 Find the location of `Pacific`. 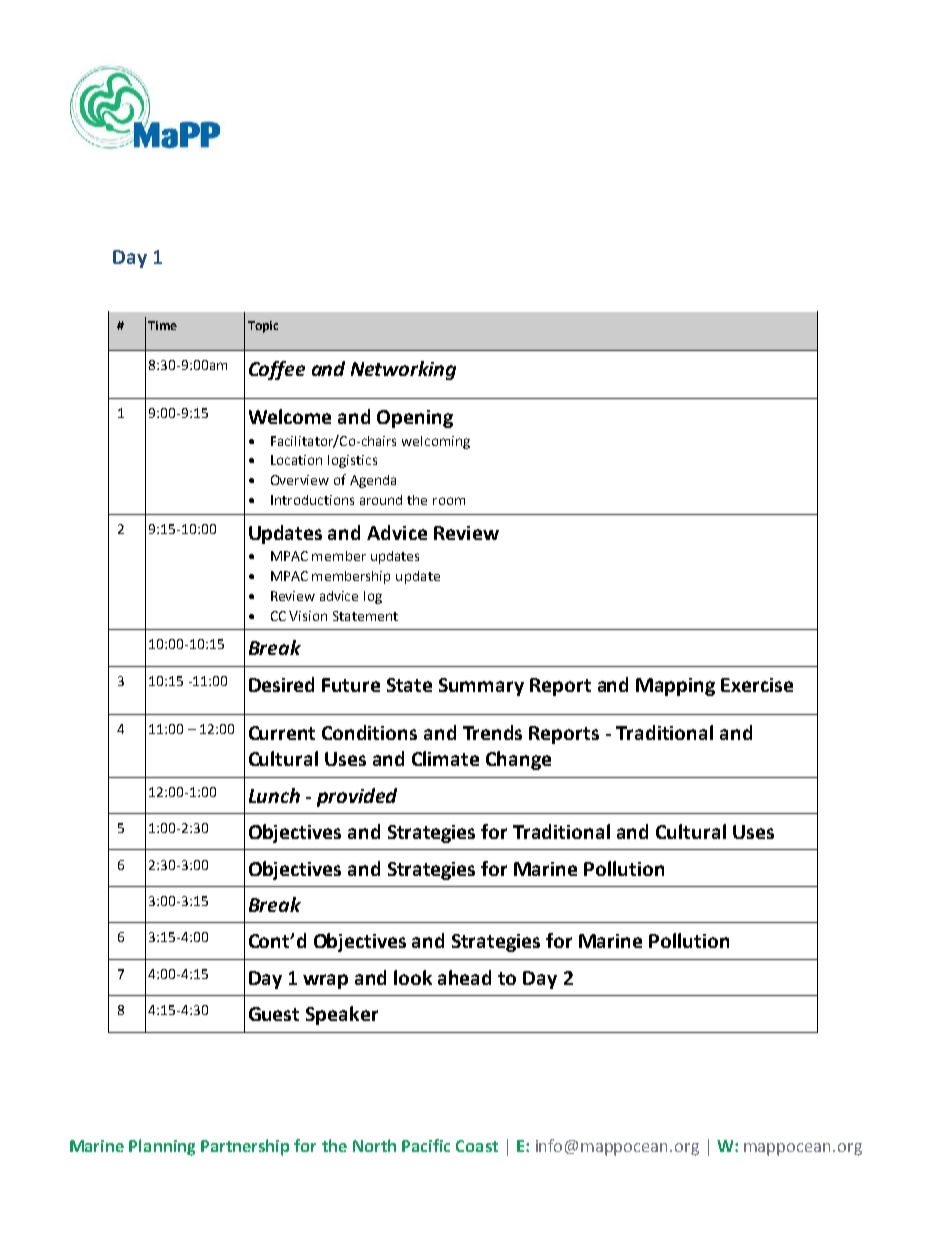

Pacific is located at coordinates (426, 1145).
